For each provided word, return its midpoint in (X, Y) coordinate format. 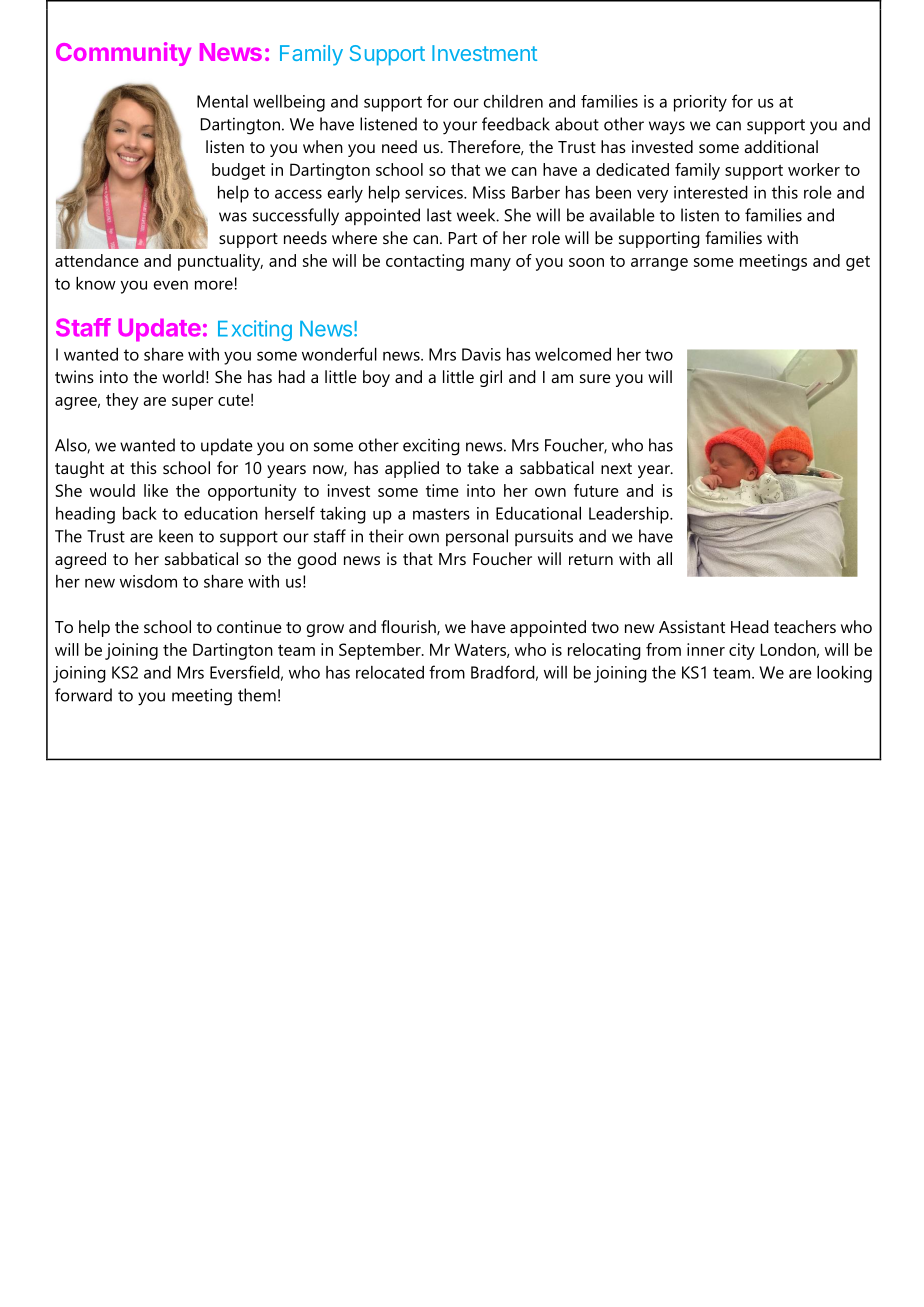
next (616, 468)
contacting (425, 262)
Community (123, 54)
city (742, 651)
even (171, 285)
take (483, 467)
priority (700, 103)
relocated (390, 672)
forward (83, 695)
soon (586, 262)
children (513, 101)
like (156, 490)
